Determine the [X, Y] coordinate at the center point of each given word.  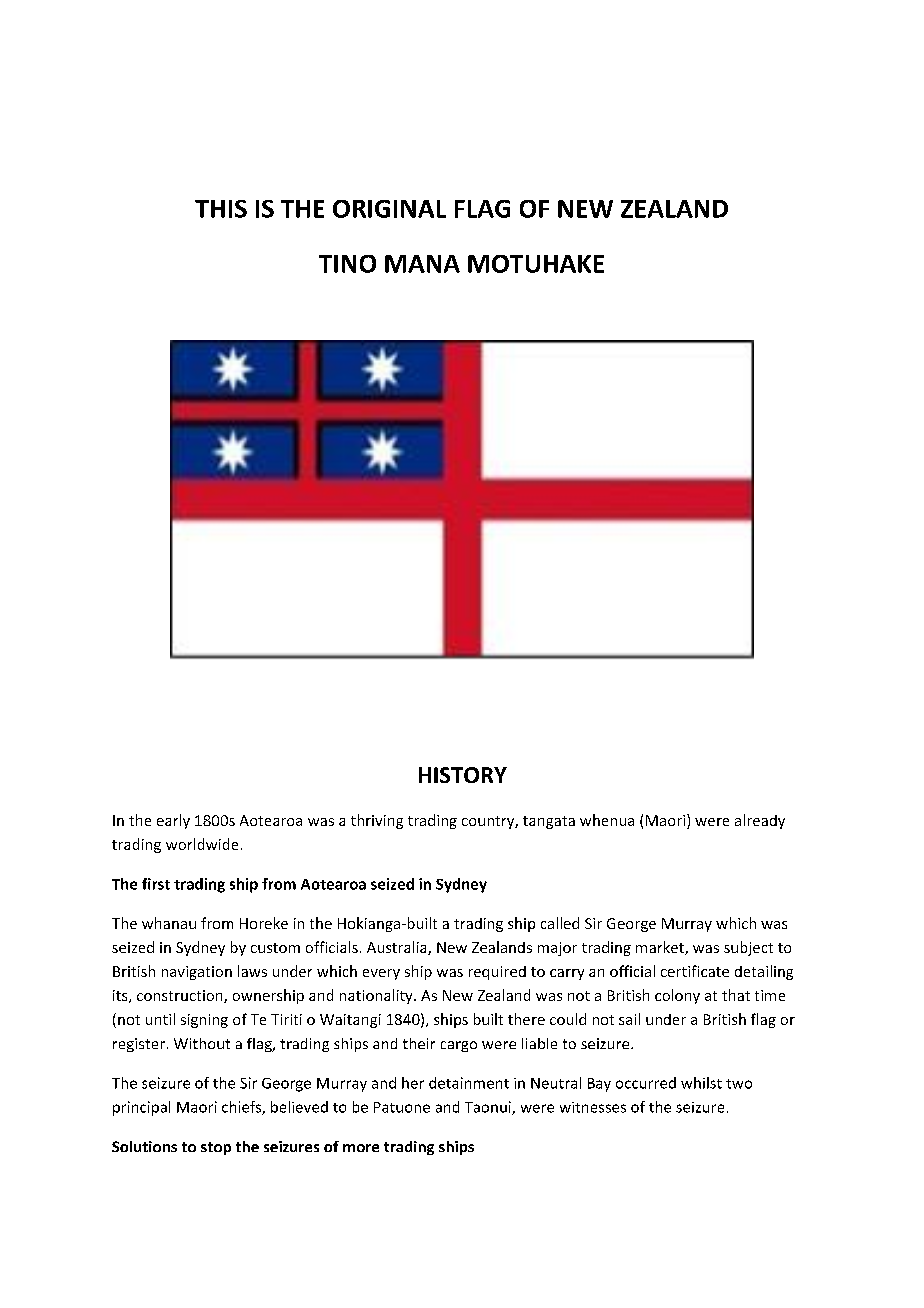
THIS [221, 209]
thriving [377, 821]
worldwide [202, 844]
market [661, 948]
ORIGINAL [389, 209]
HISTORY [463, 775]
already [760, 821]
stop [216, 1148]
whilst [701, 1083]
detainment [469, 1083]
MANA [422, 264]
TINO [347, 264]
